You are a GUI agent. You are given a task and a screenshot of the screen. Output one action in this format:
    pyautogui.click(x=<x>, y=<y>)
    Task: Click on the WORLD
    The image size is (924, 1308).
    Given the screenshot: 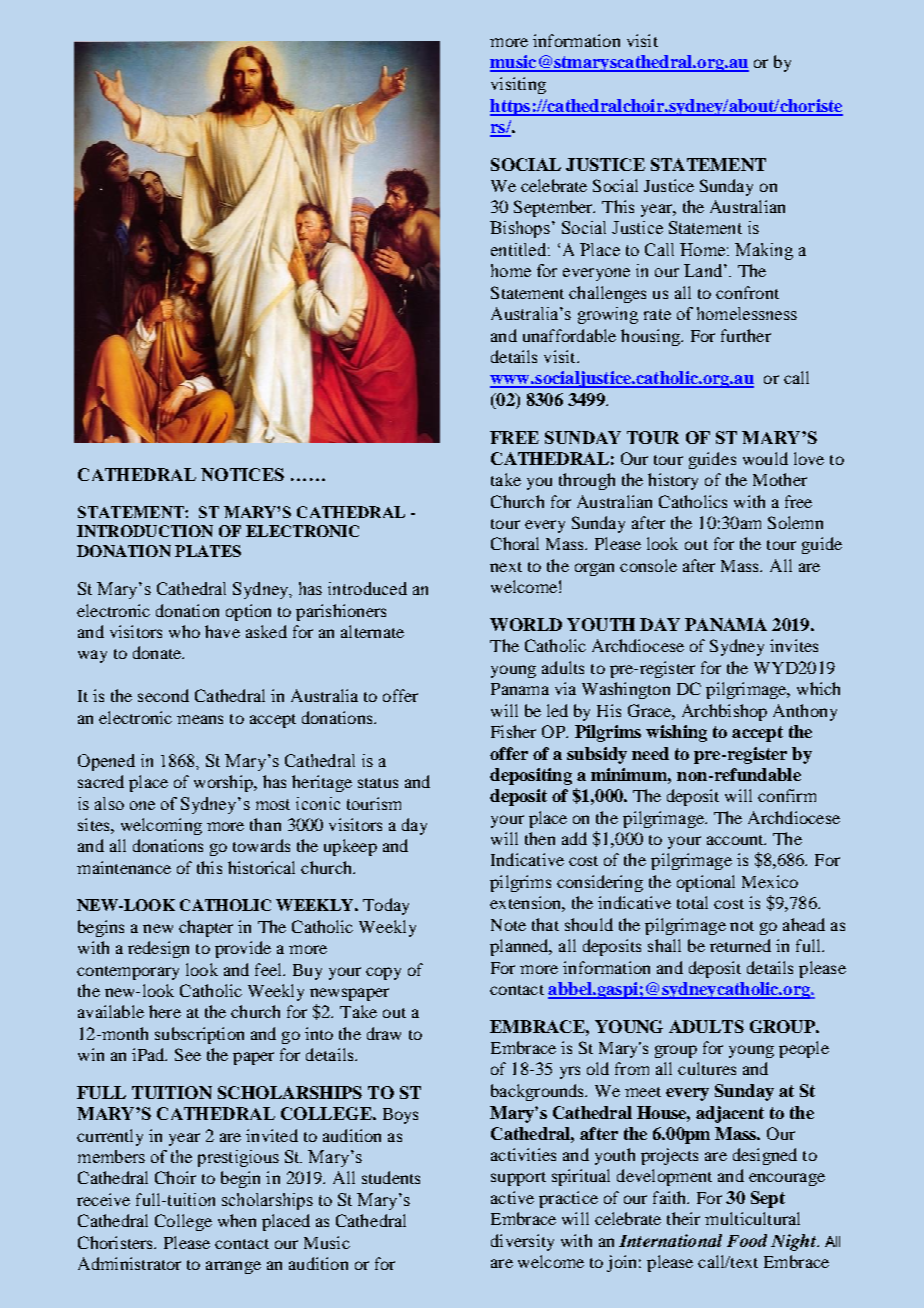 What is the action you would take?
    pyautogui.click(x=526, y=624)
